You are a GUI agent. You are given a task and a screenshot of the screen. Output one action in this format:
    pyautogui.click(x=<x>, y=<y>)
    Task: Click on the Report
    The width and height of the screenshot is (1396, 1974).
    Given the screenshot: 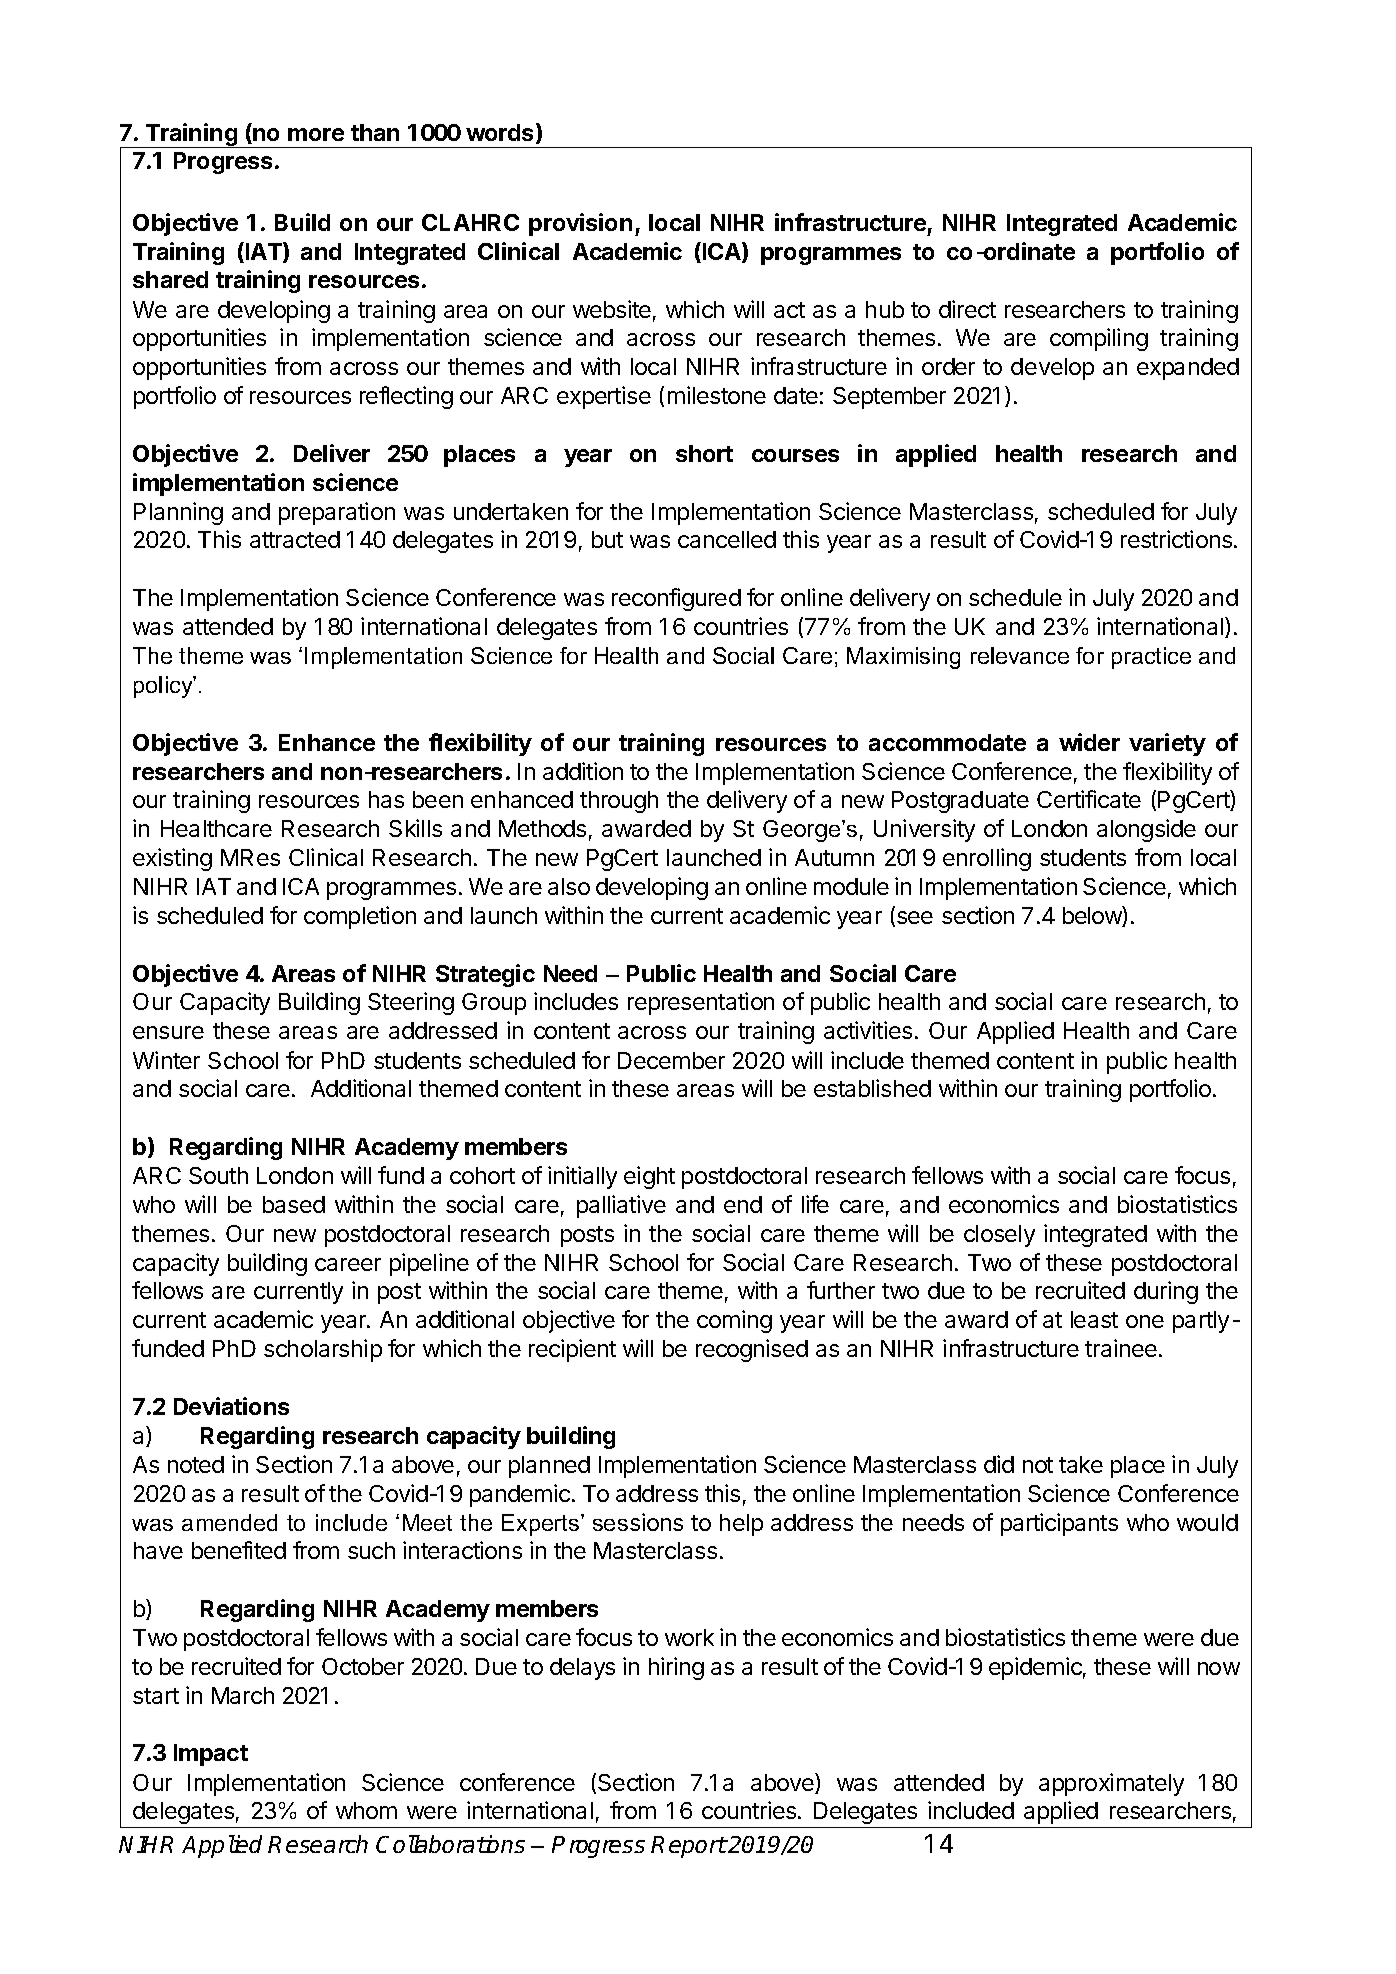 What is the action you would take?
    pyautogui.click(x=689, y=1847)
